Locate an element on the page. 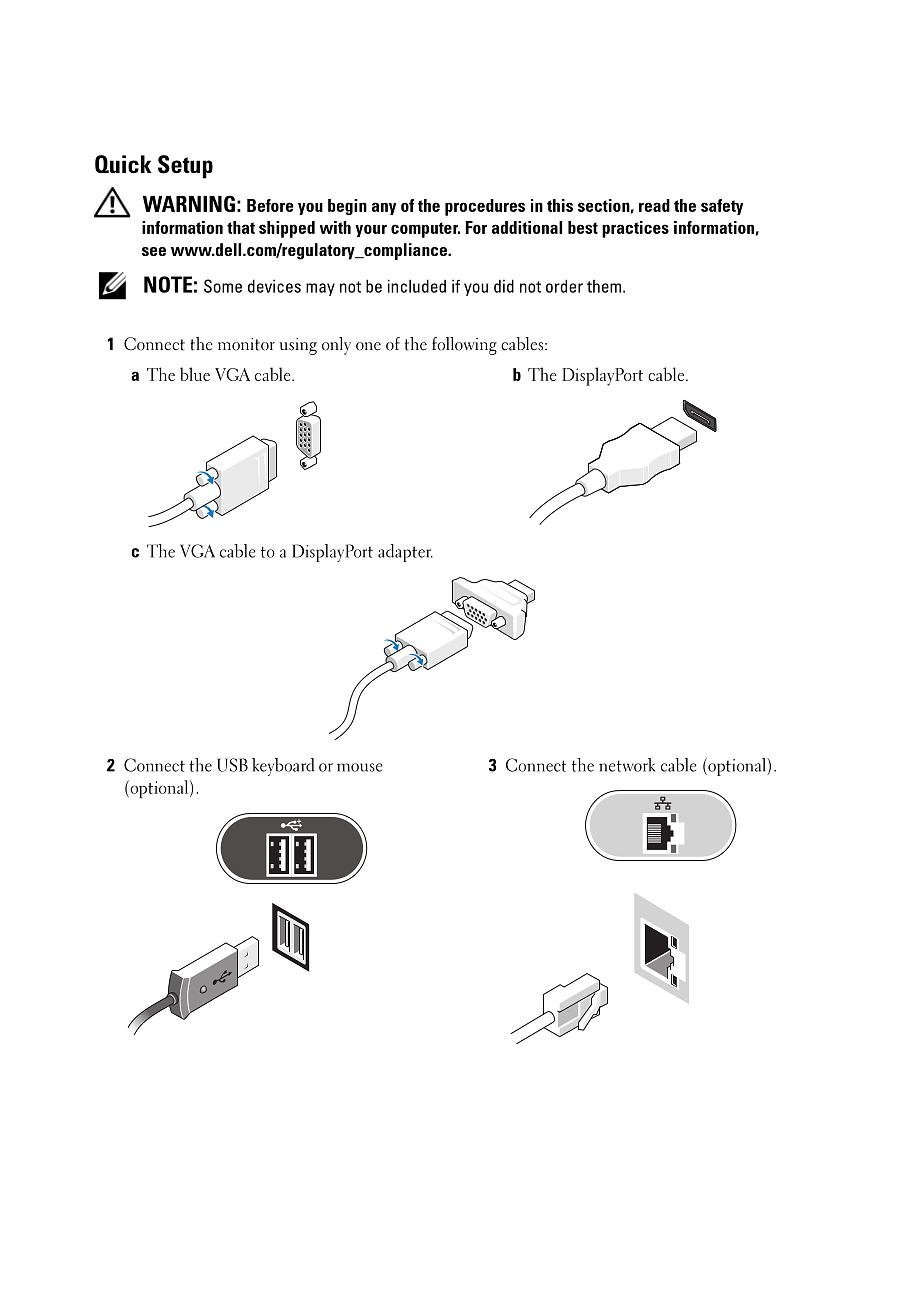 This image has width=924, height=1313. blue is located at coordinates (195, 374).
